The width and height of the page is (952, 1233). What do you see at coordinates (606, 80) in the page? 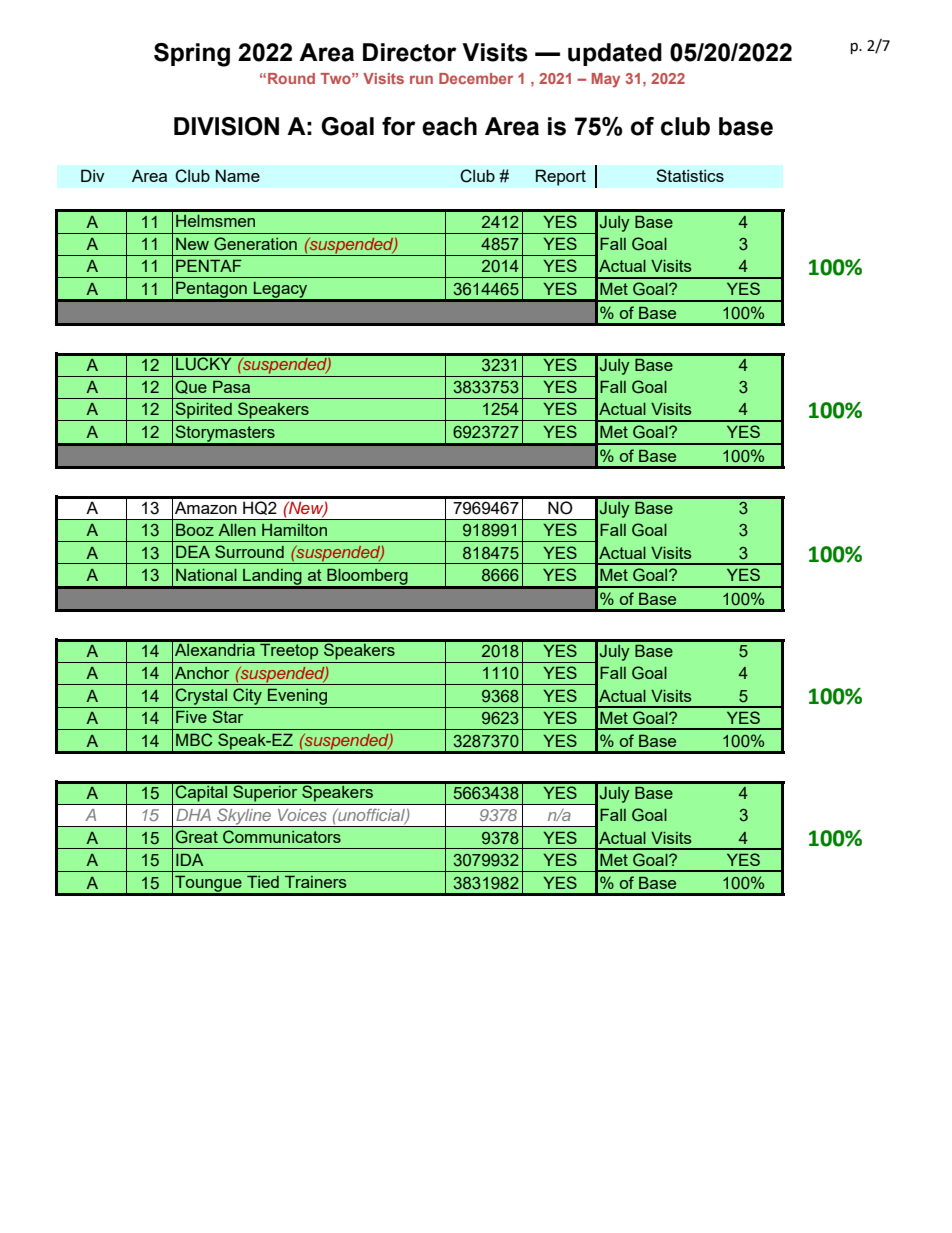
I see `May` at bounding box center [606, 80].
